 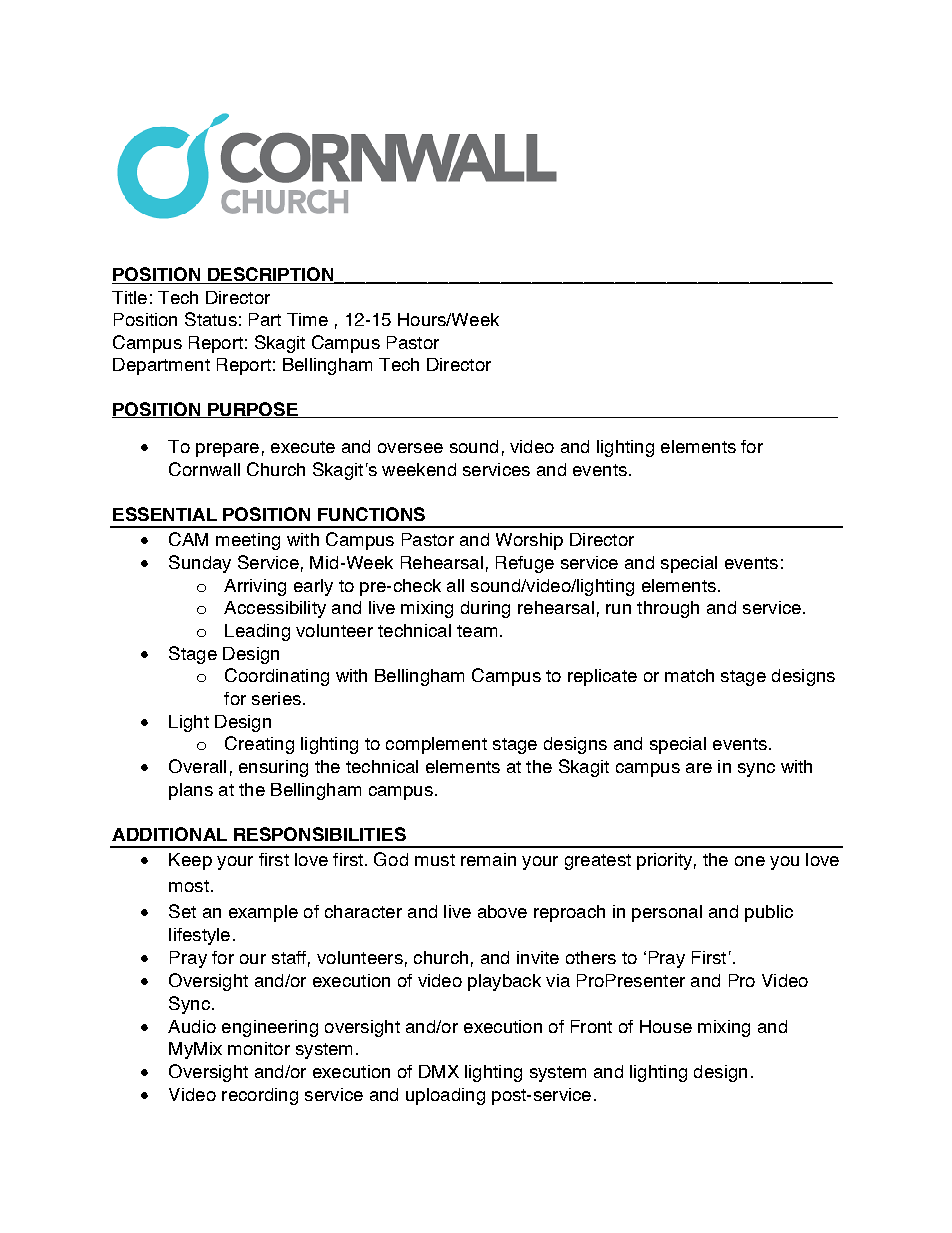 What do you see at coordinates (435, 860) in the screenshot?
I see `must` at bounding box center [435, 860].
